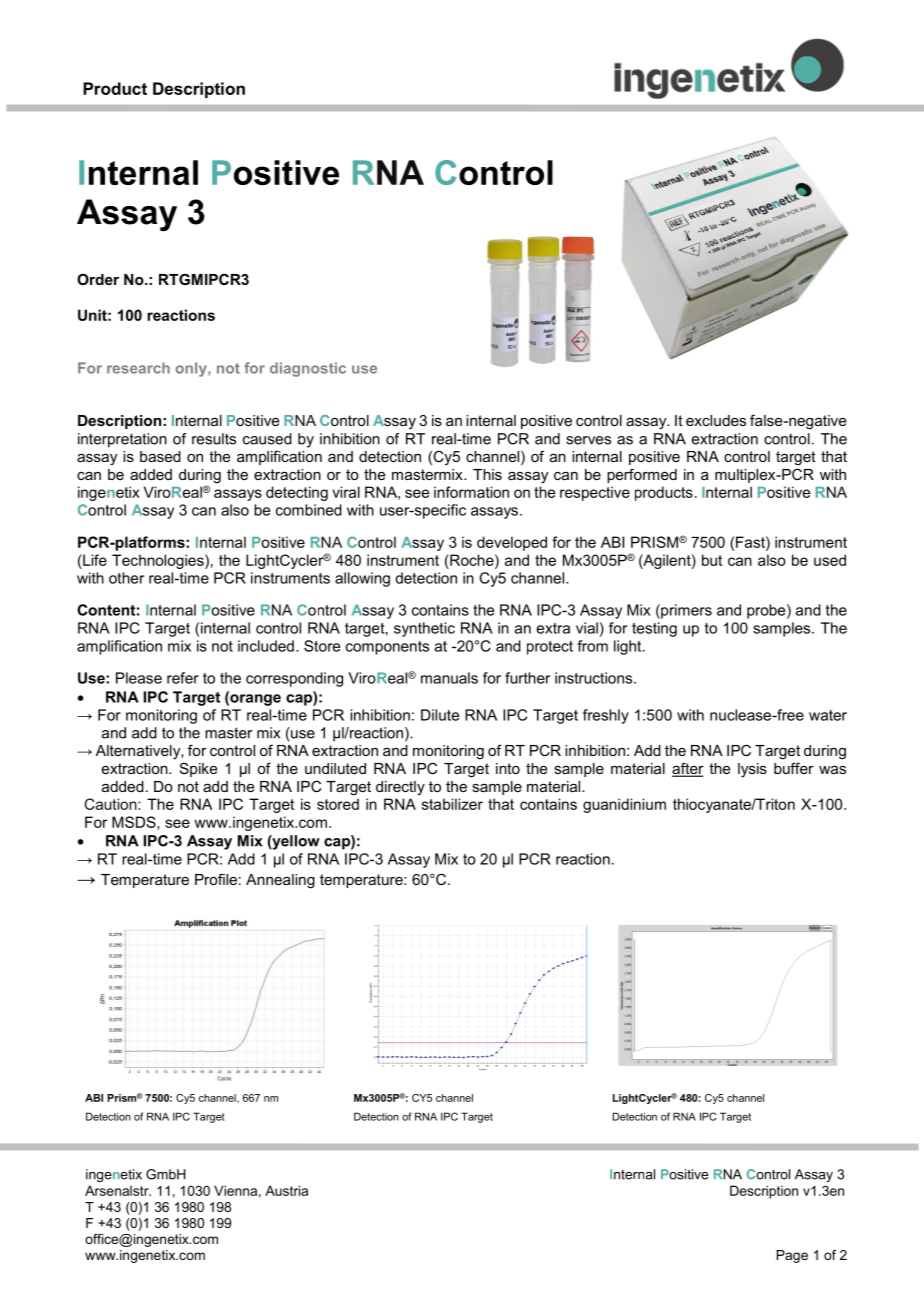 The height and width of the screenshot is (1308, 924). Describe the element at coordinates (308, 369) in the screenshot. I see `diagnostic` at that location.
